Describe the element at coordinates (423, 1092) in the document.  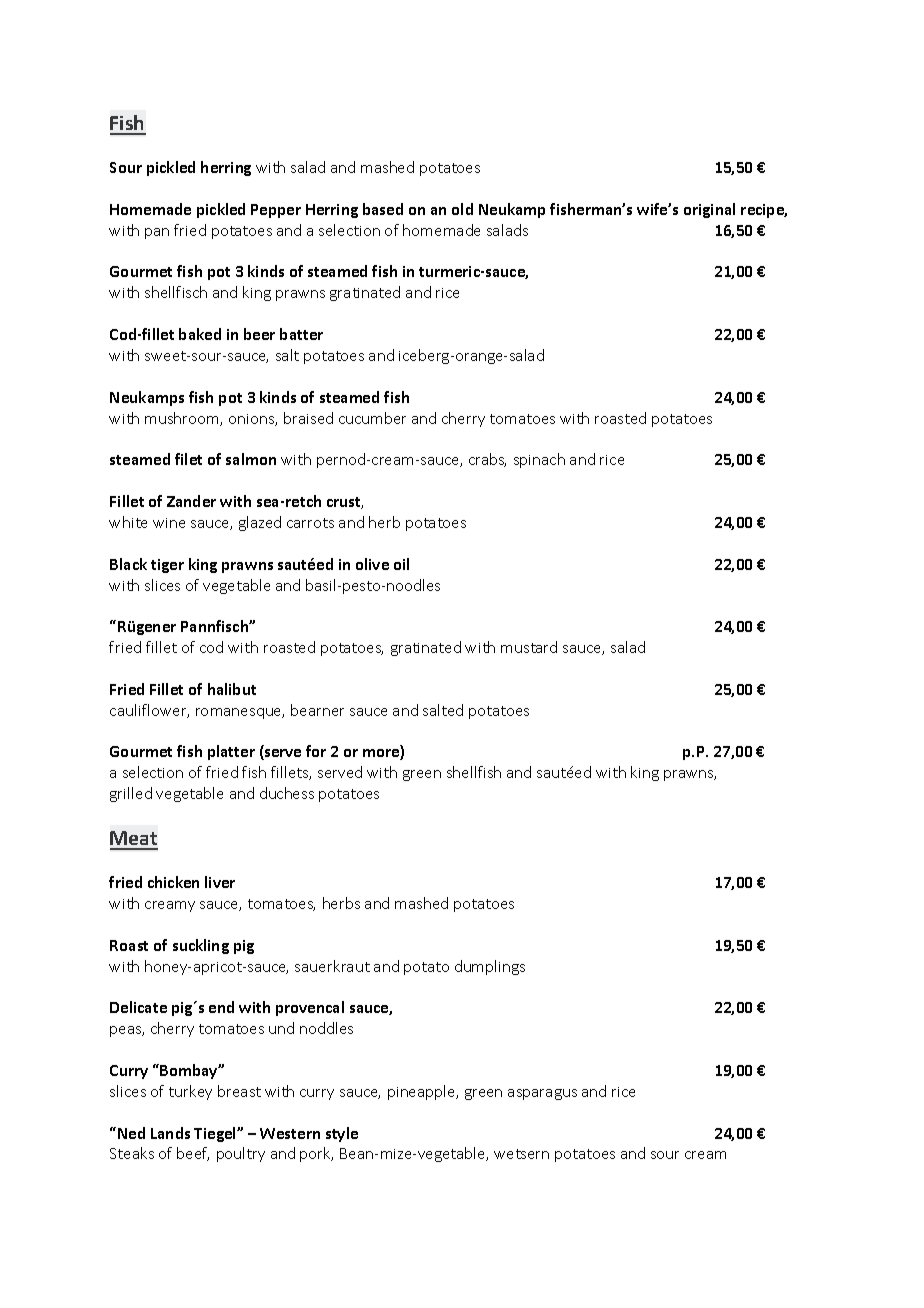
I see `pineapple` at that location.
